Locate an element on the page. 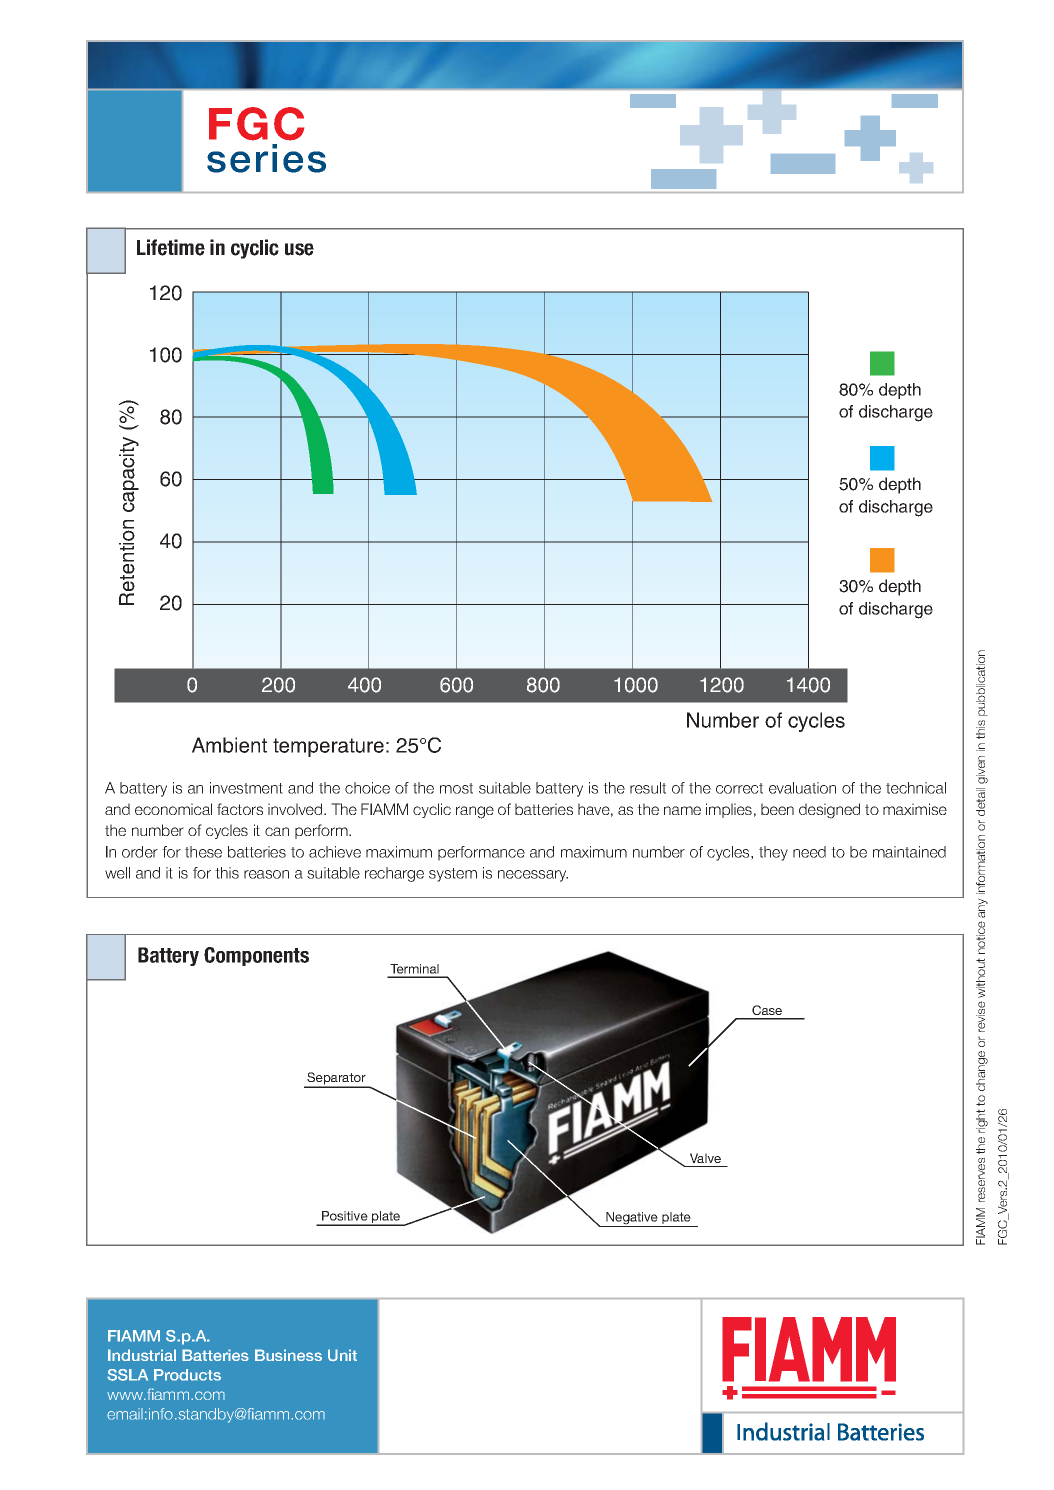 This page has width=1054, height=1490. designed is located at coordinates (829, 811).
